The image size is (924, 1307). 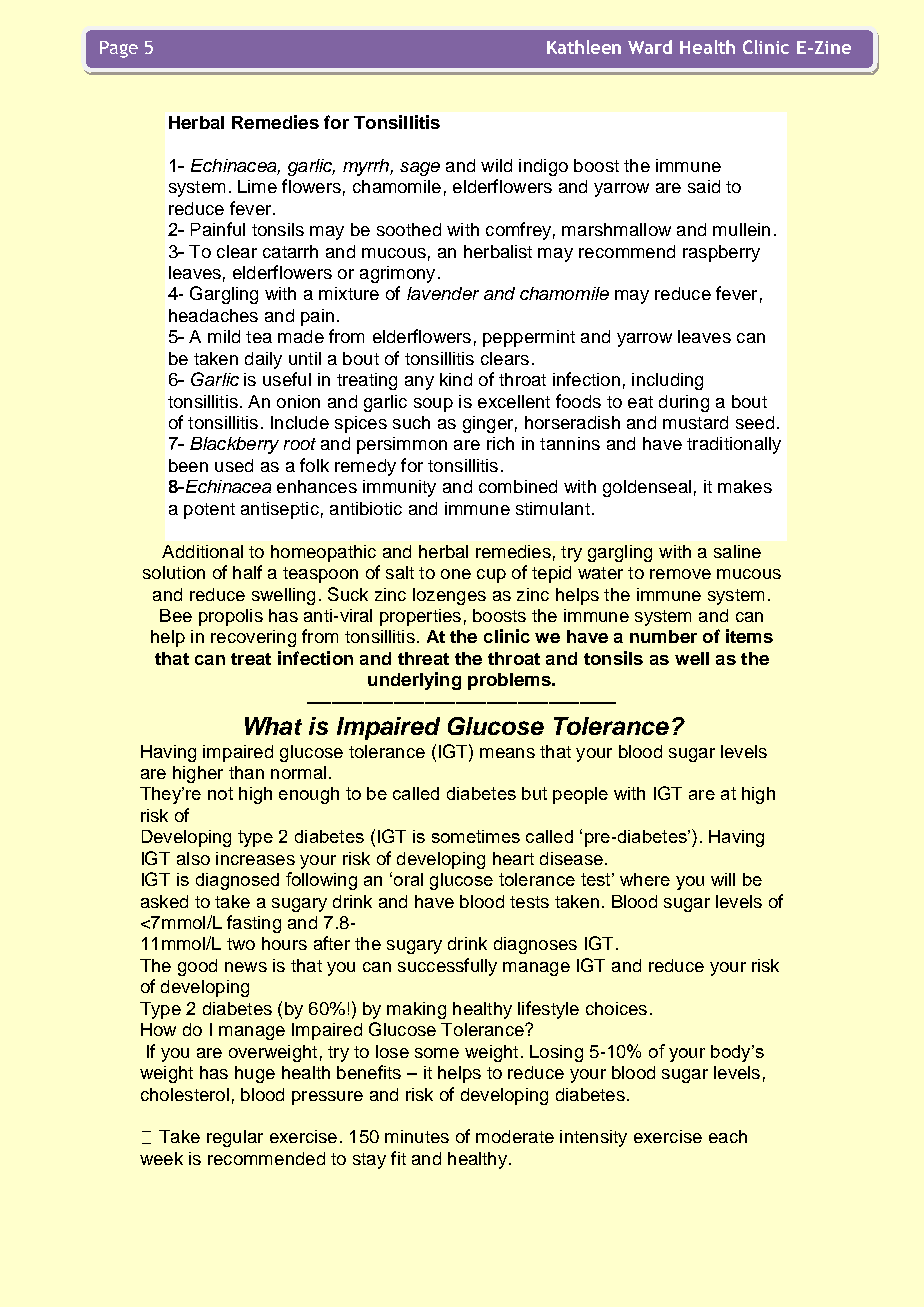 What do you see at coordinates (411, 422) in the screenshot?
I see `such` at bounding box center [411, 422].
